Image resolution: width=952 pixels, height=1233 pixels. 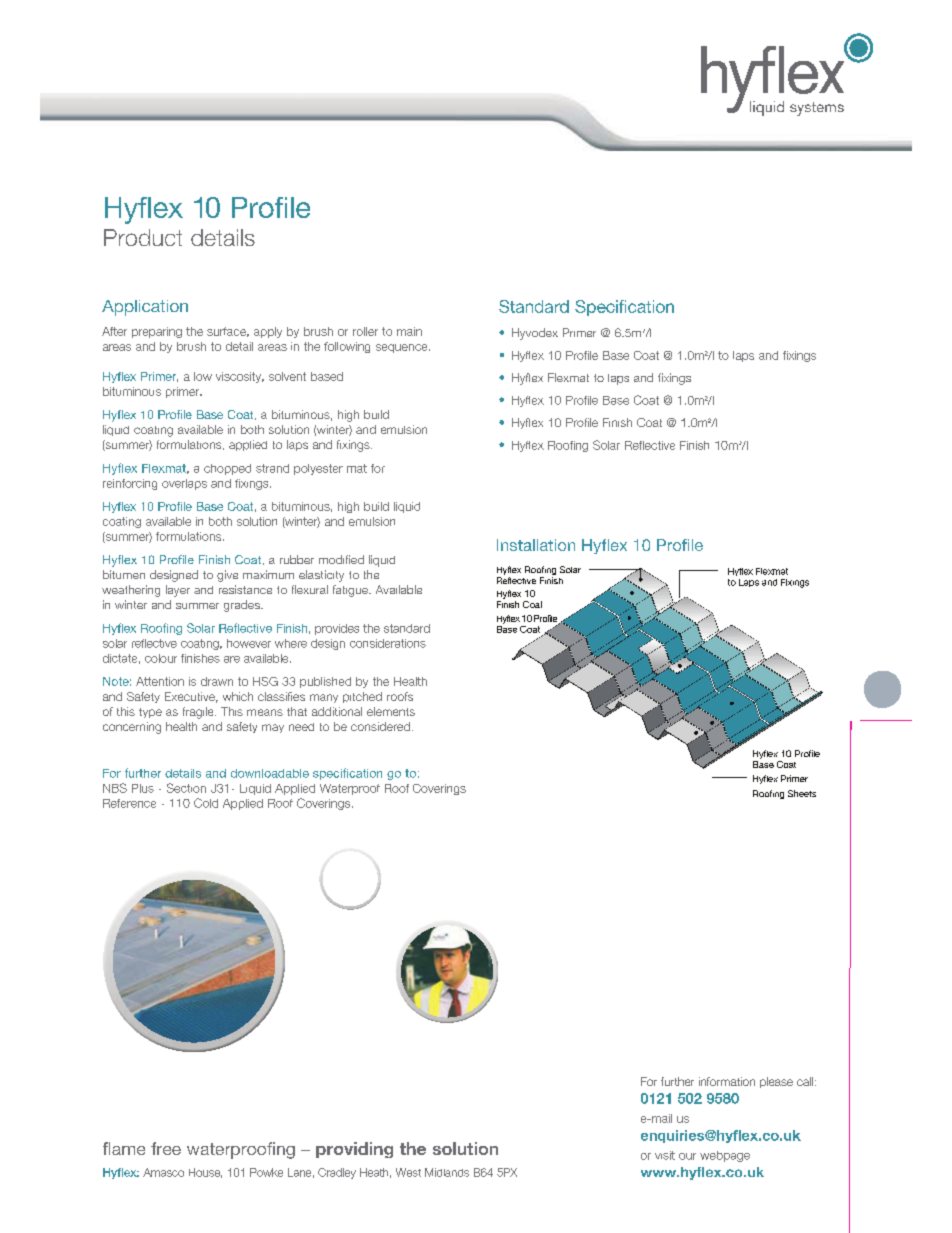 What do you see at coordinates (409, 331) in the page?
I see `main` at bounding box center [409, 331].
